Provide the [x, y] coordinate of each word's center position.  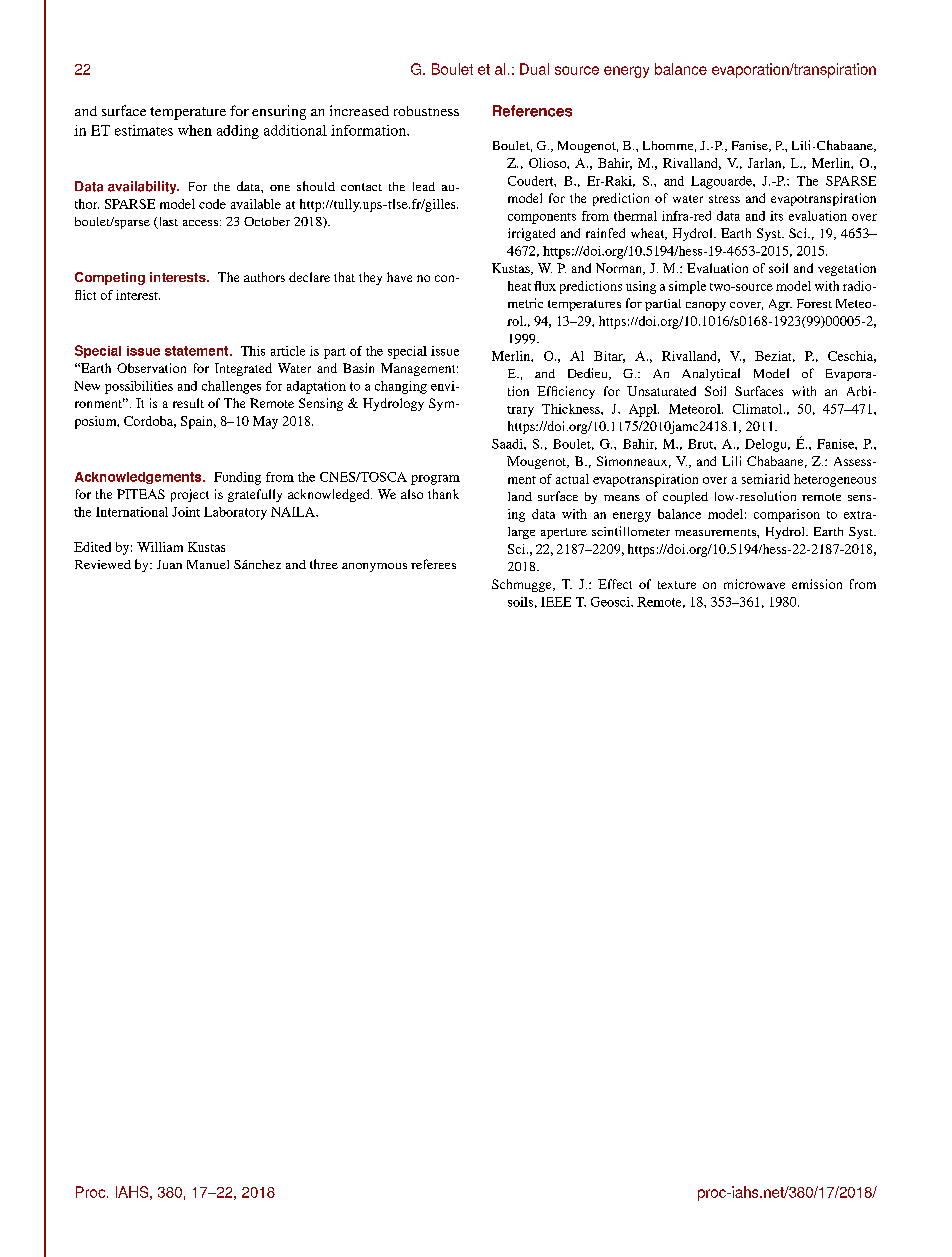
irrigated [531, 234]
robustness [426, 111]
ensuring [279, 112]
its [776, 216]
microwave [754, 584]
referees [433, 564]
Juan [169, 564]
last [167, 223]
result [188, 403]
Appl [644, 410]
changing [401, 387]
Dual [534, 69]
